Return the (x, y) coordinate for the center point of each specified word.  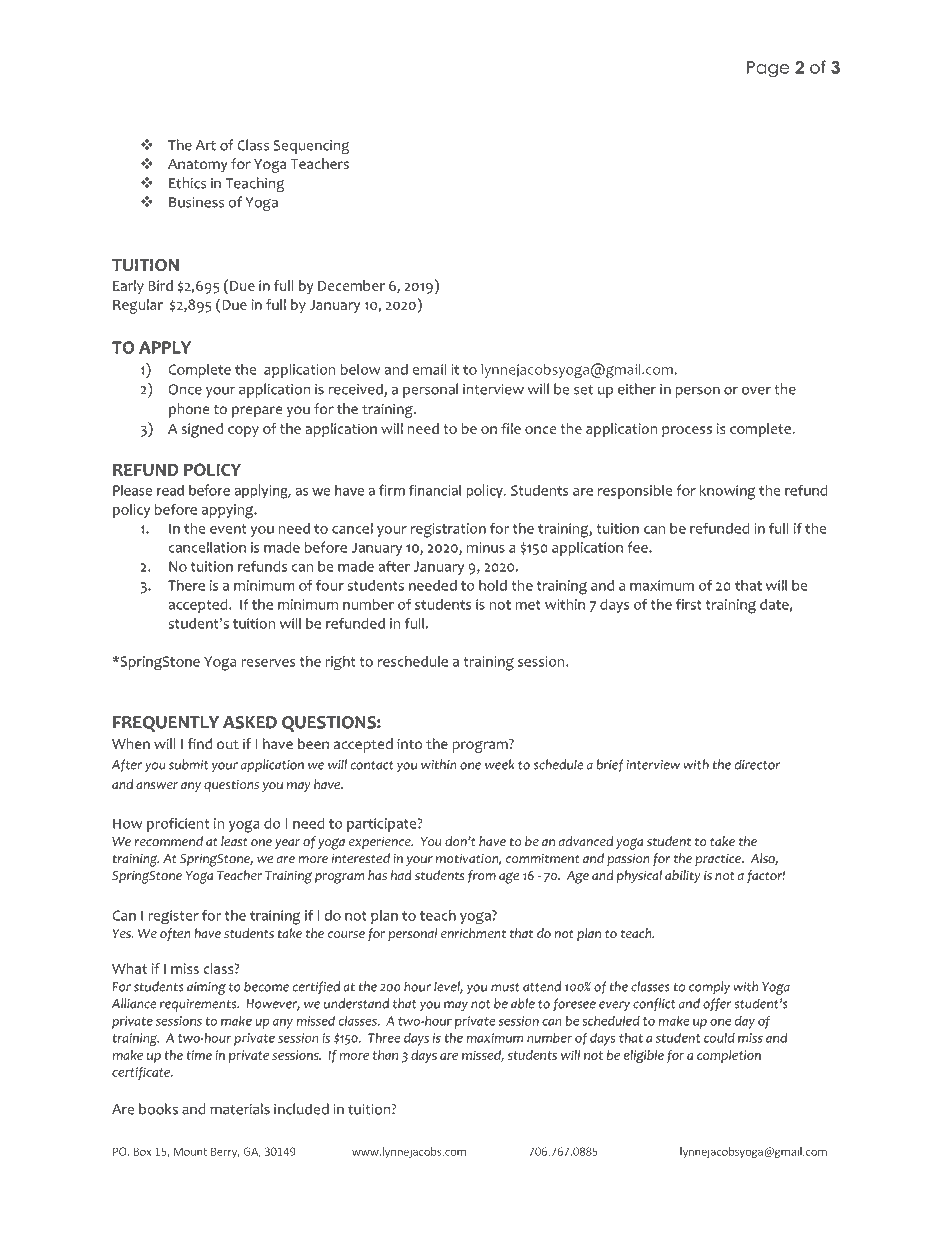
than (385, 1055)
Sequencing (312, 147)
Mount (190, 1151)
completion (729, 1056)
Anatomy (198, 165)
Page (768, 69)
